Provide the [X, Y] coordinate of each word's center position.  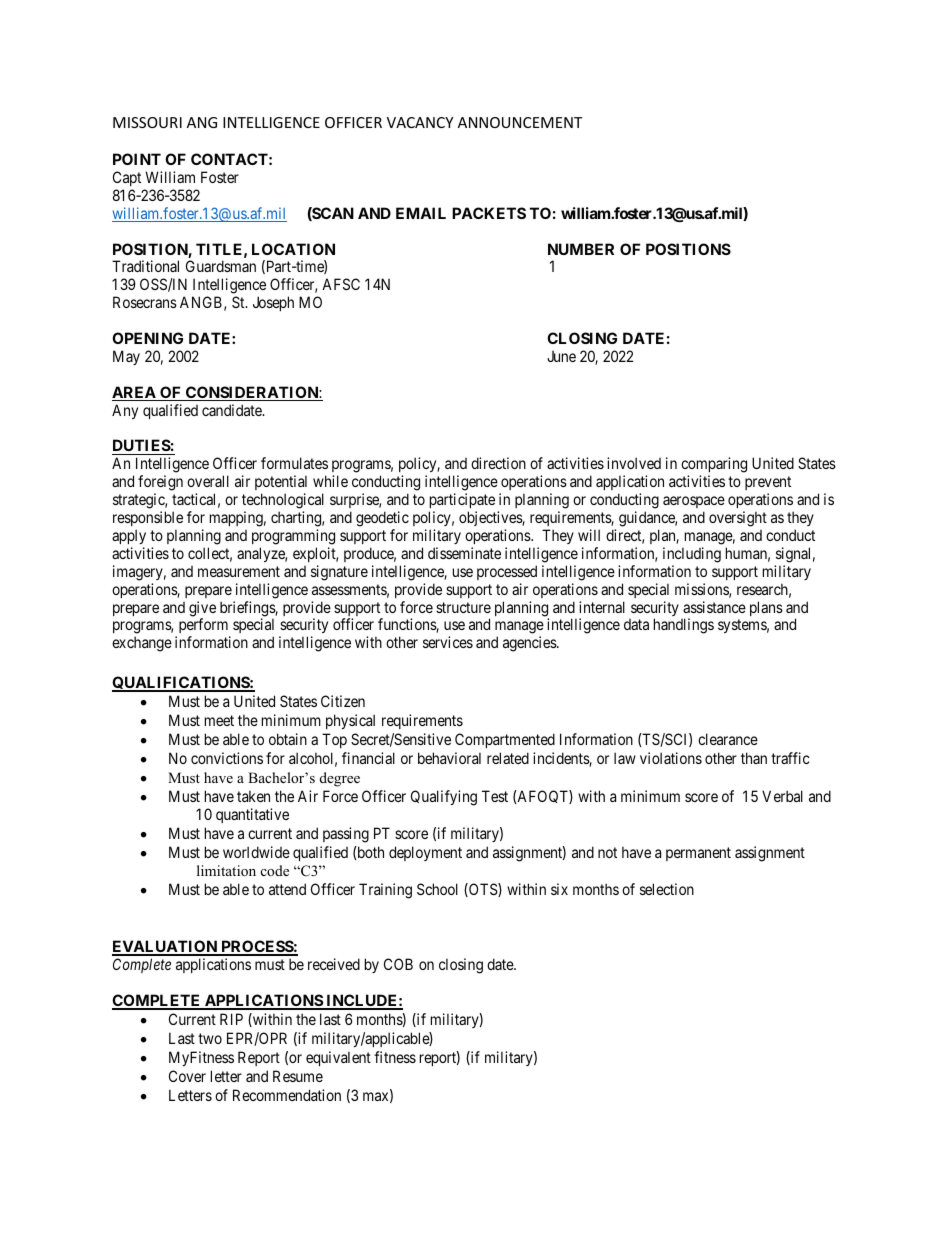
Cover [187, 1076]
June [561, 356]
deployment [425, 853]
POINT [137, 159]
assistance [714, 607]
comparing [714, 466]
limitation [226, 870]
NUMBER [581, 249]
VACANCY [420, 122]
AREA [135, 393]
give [202, 610]
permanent [698, 854]
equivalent [338, 1058]
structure [463, 607]
